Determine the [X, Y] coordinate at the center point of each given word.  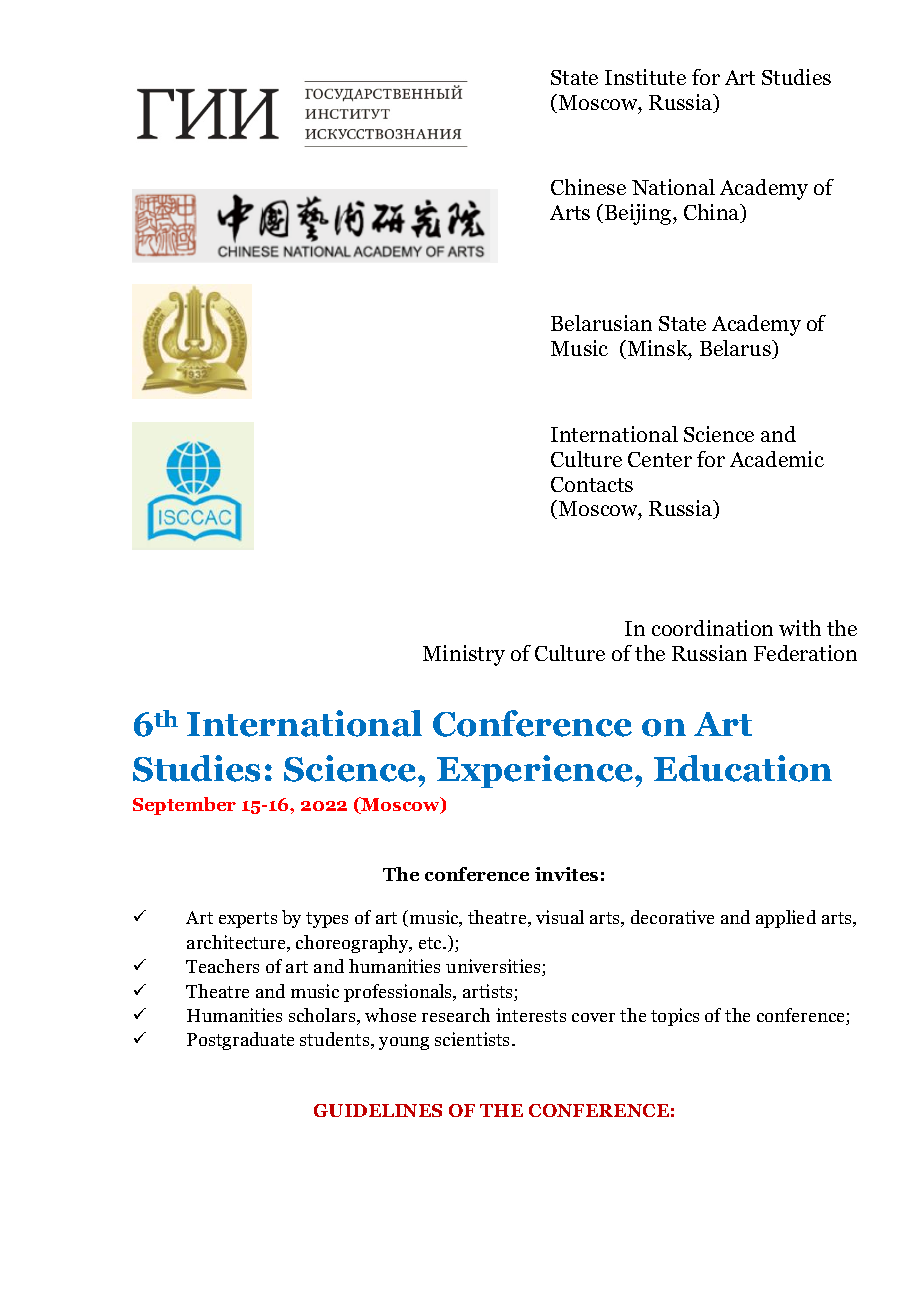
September [184, 806]
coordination [712, 628]
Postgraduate [240, 1041]
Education [743, 768]
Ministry [464, 655]
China [713, 213]
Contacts [592, 484]
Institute [645, 77]
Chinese [588, 187]
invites [566, 874]
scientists [474, 1039]
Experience [536, 771]
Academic [777, 459]
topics [675, 1017]
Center [660, 459]
